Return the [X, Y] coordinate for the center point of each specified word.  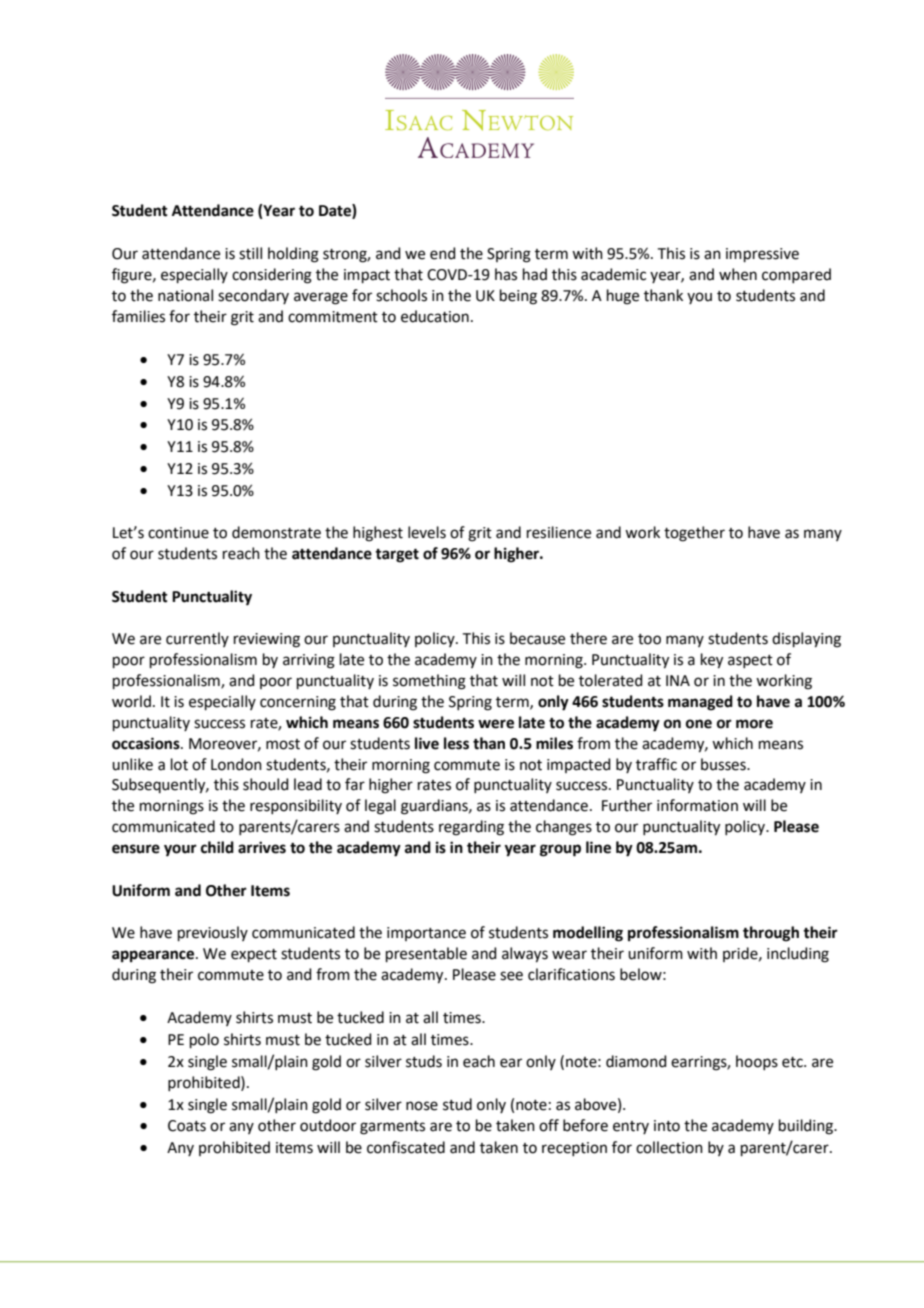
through [771, 934]
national [185, 295]
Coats [187, 1126]
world [131, 701]
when [738, 274]
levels [427, 532]
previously [213, 933]
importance [426, 934]
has [506, 274]
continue [178, 533]
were [496, 724]
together [694, 534]
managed [700, 703]
